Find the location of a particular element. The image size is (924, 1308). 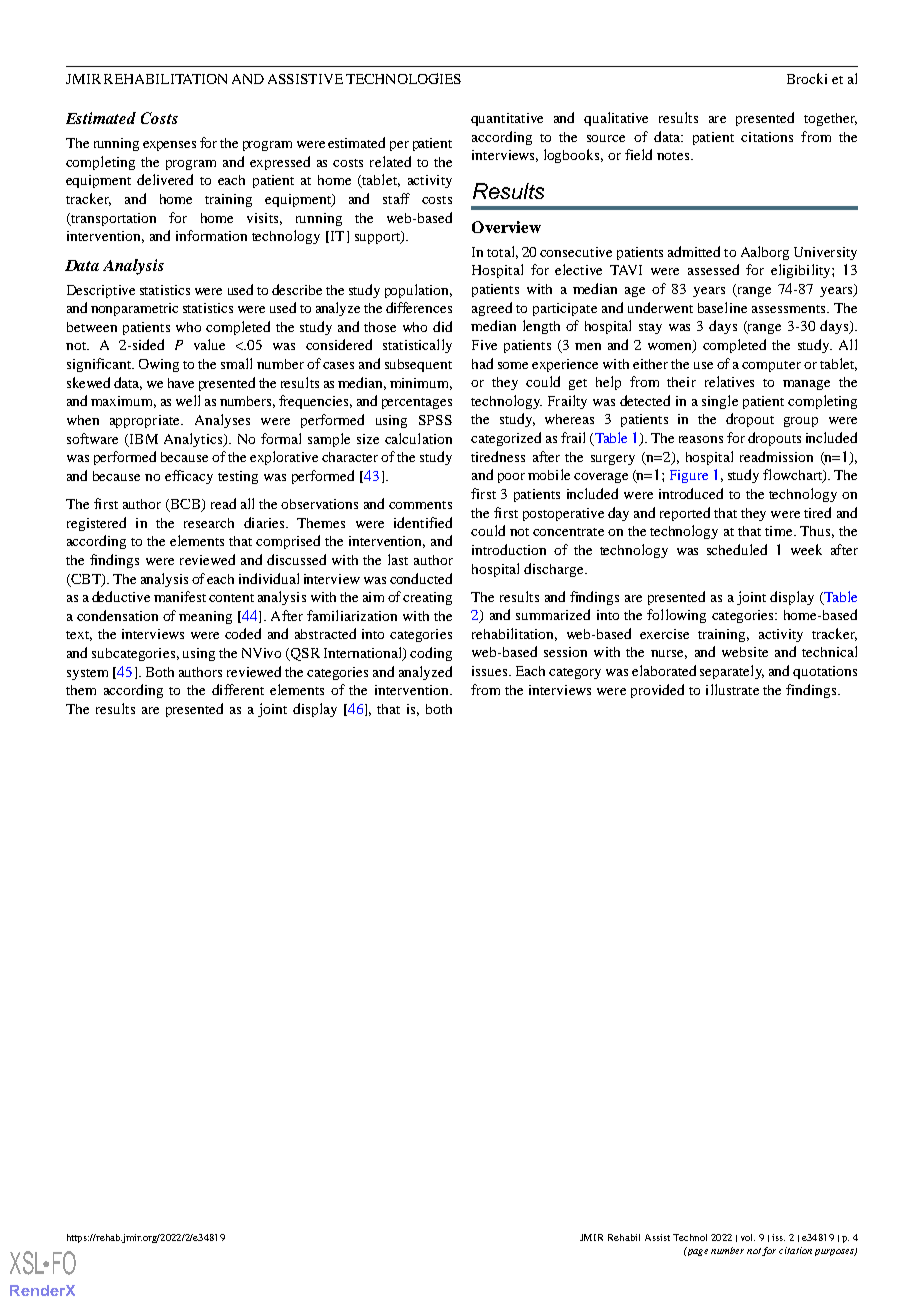

expenses is located at coordinates (169, 146).
